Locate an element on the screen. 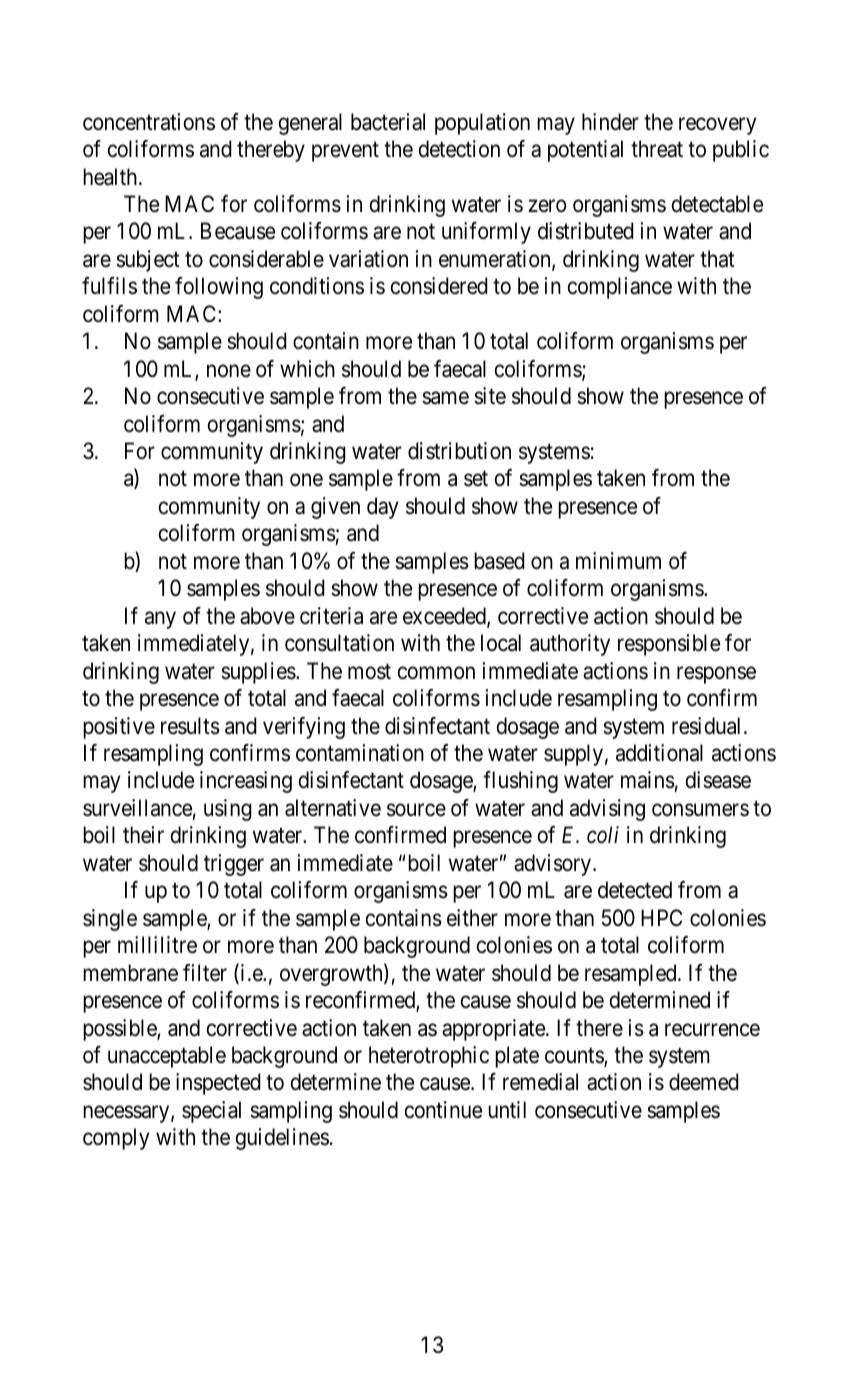  concentrations is located at coordinates (149, 122).
